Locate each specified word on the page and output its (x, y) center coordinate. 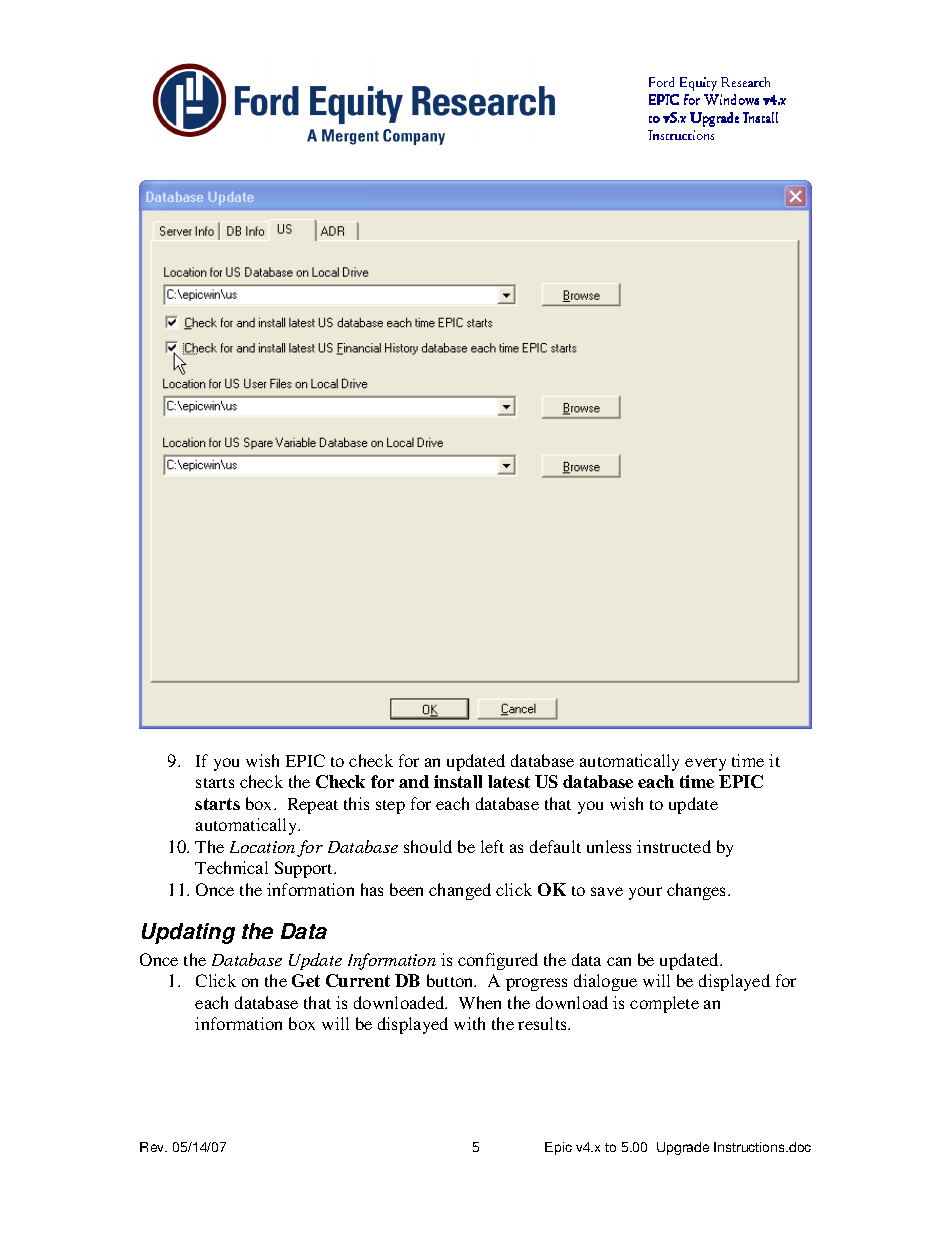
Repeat (313, 806)
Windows (731, 99)
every (705, 764)
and (414, 781)
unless (609, 846)
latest (509, 781)
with (469, 1023)
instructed (674, 846)
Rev (153, 1147)
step (390, 807)
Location (262, 847)
